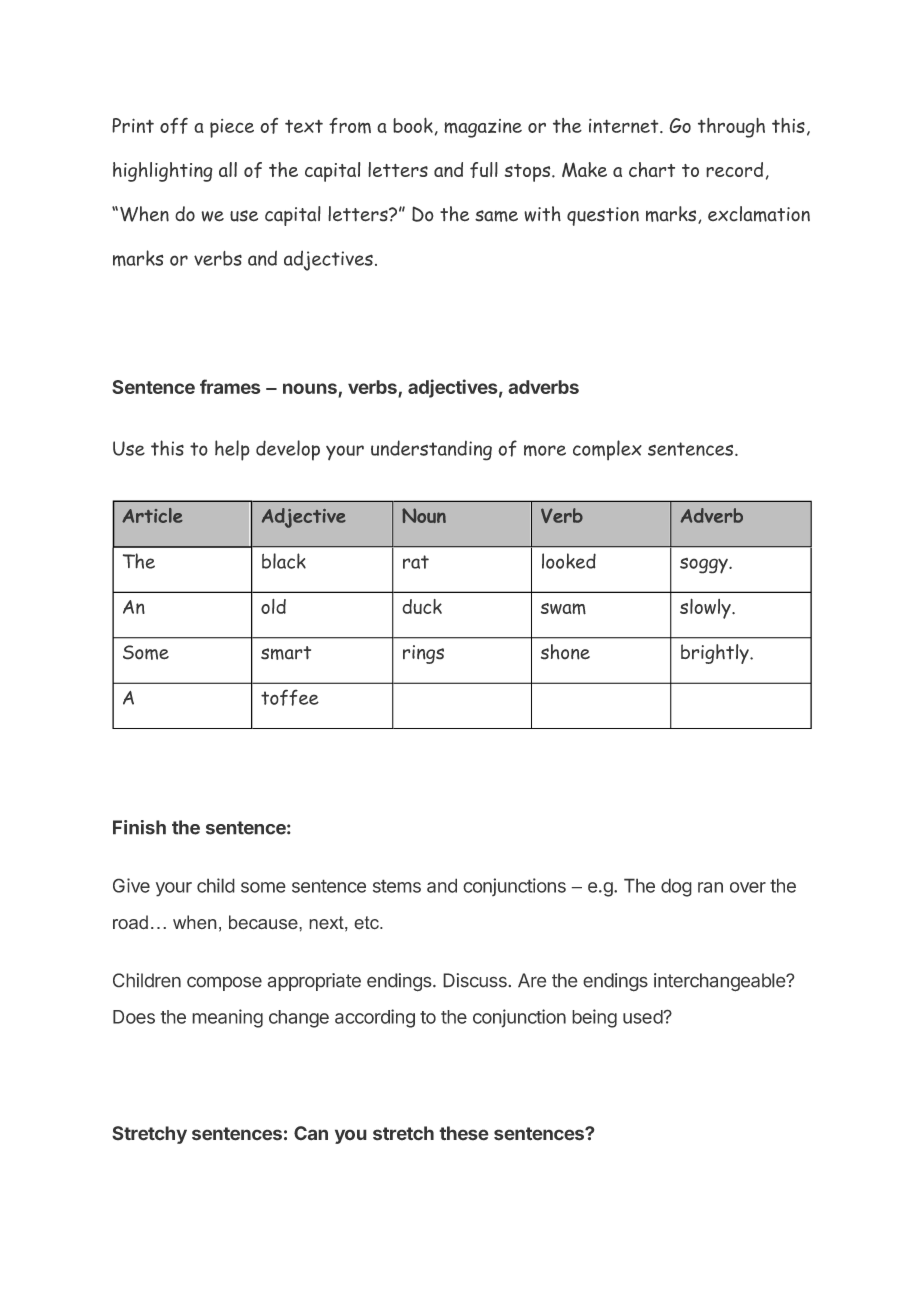 The image size is (924, 1308). I want to click on used, so click(643, 1017).
